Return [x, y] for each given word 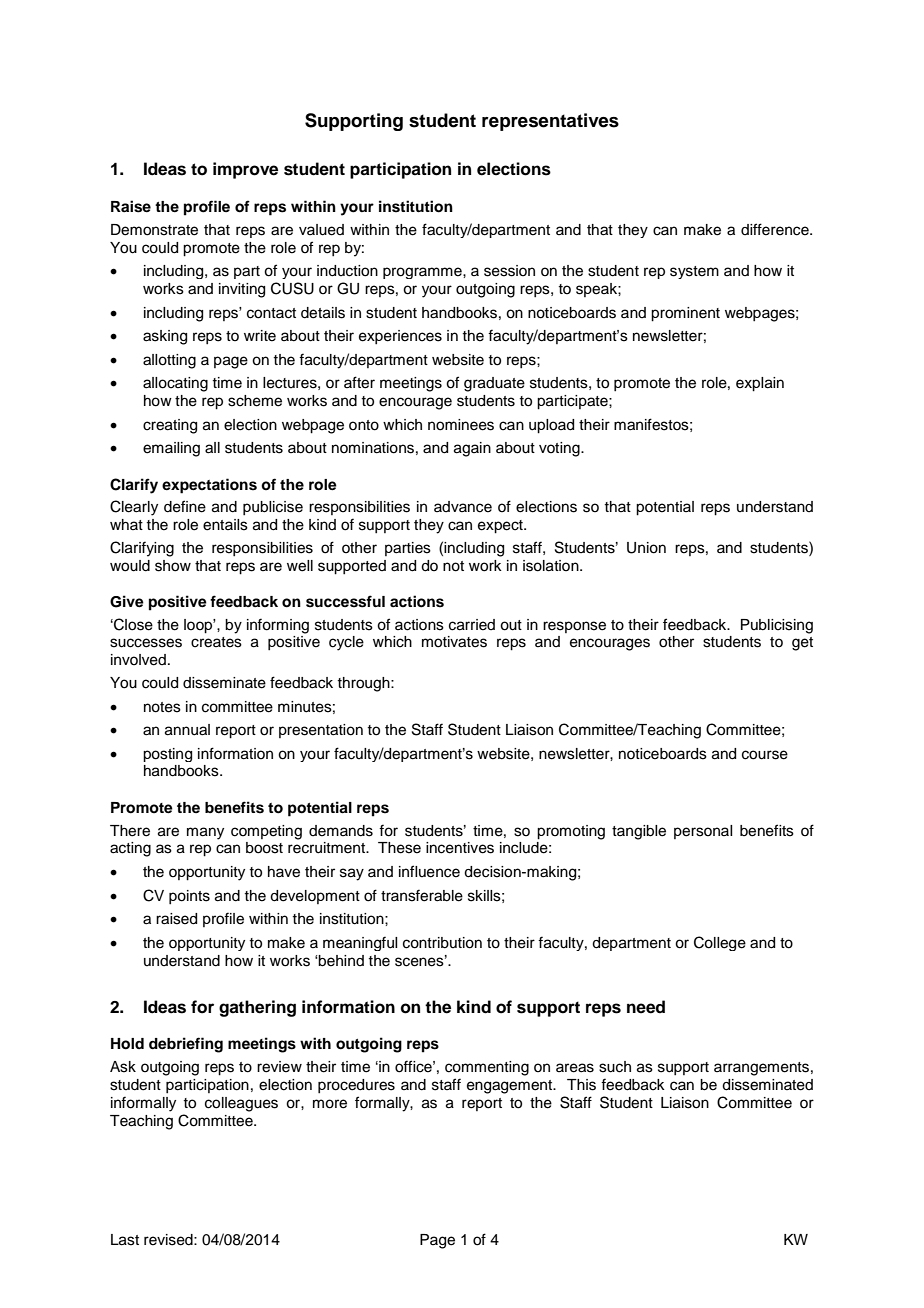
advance [463, 507]
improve [245, 170]
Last [125, 1240]
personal [703, 832]
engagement [511, 1087]
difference [776, 229]
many [205, 833]
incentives [460, 848]
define [185, 506]
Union [646, 548]
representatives [550, 122]
